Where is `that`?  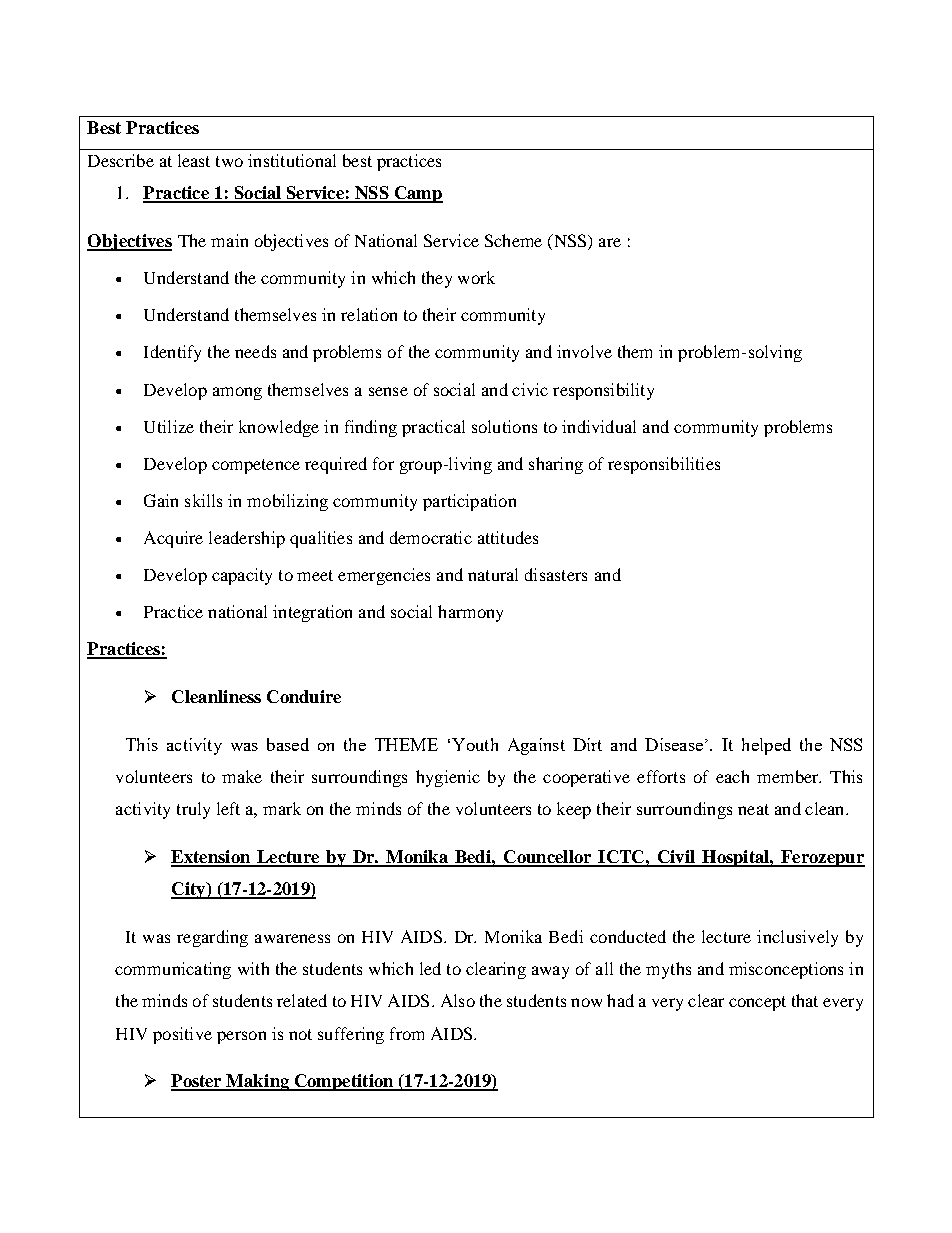
that is located at coordinates (805, 1000).
